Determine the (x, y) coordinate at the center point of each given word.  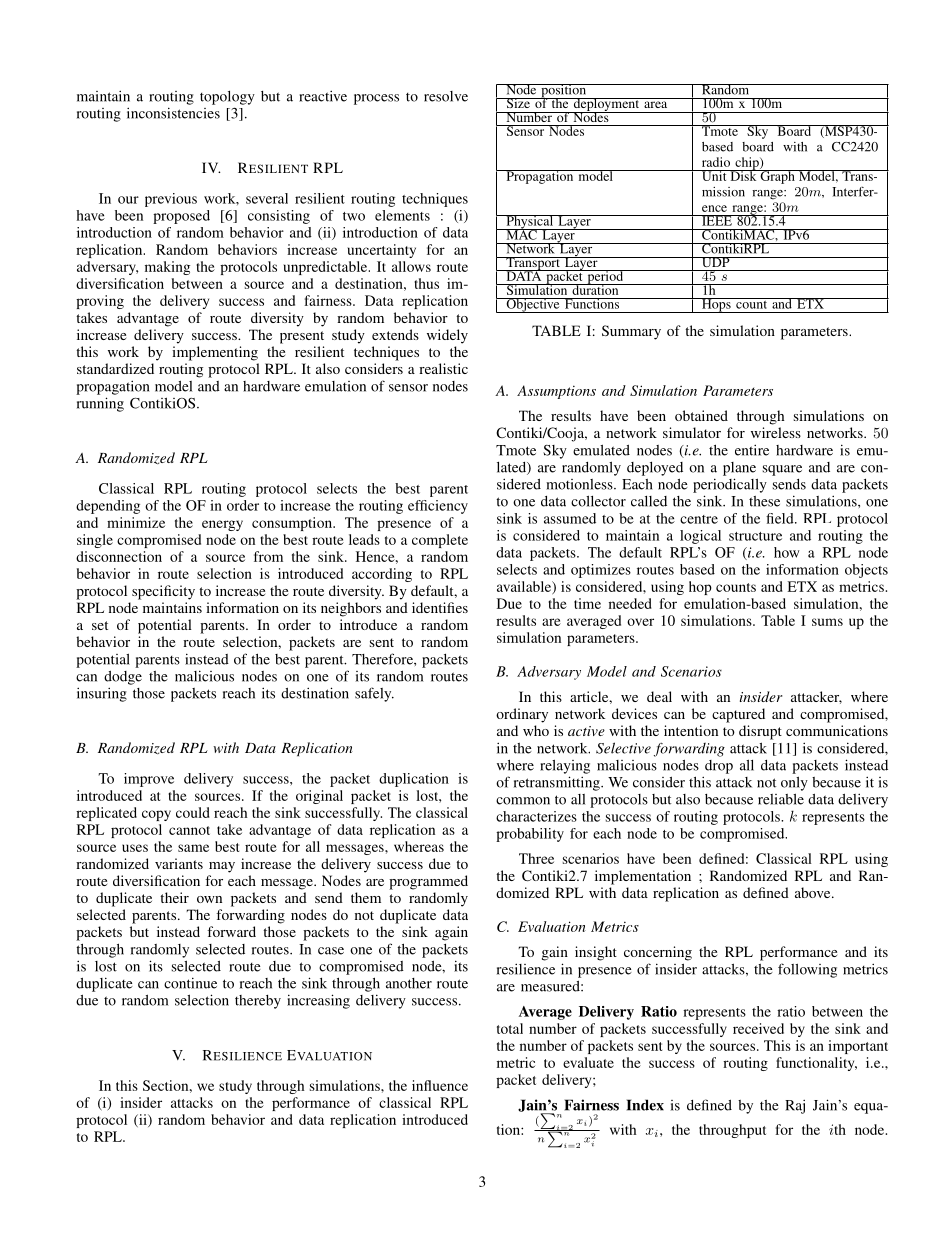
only (794, 783)
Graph (777, 177)
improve (149, 780)
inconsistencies (173, 113)
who (536, 730)
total (510, 1028)
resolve (446, 96)
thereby (258, 1002)
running (100, 404)
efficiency (438, 507)
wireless (776, 432)
